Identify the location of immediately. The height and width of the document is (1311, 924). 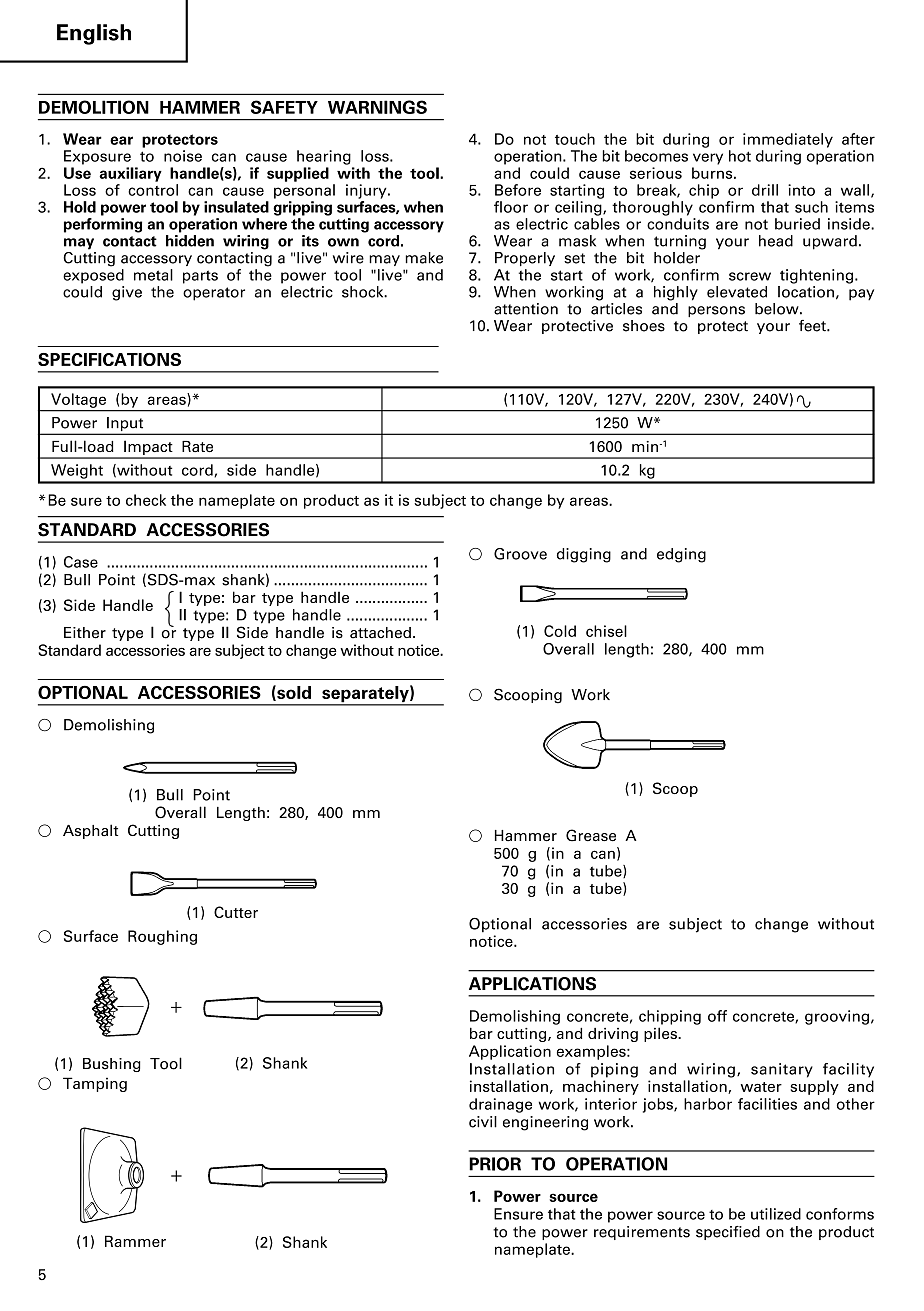
(788, 140).
